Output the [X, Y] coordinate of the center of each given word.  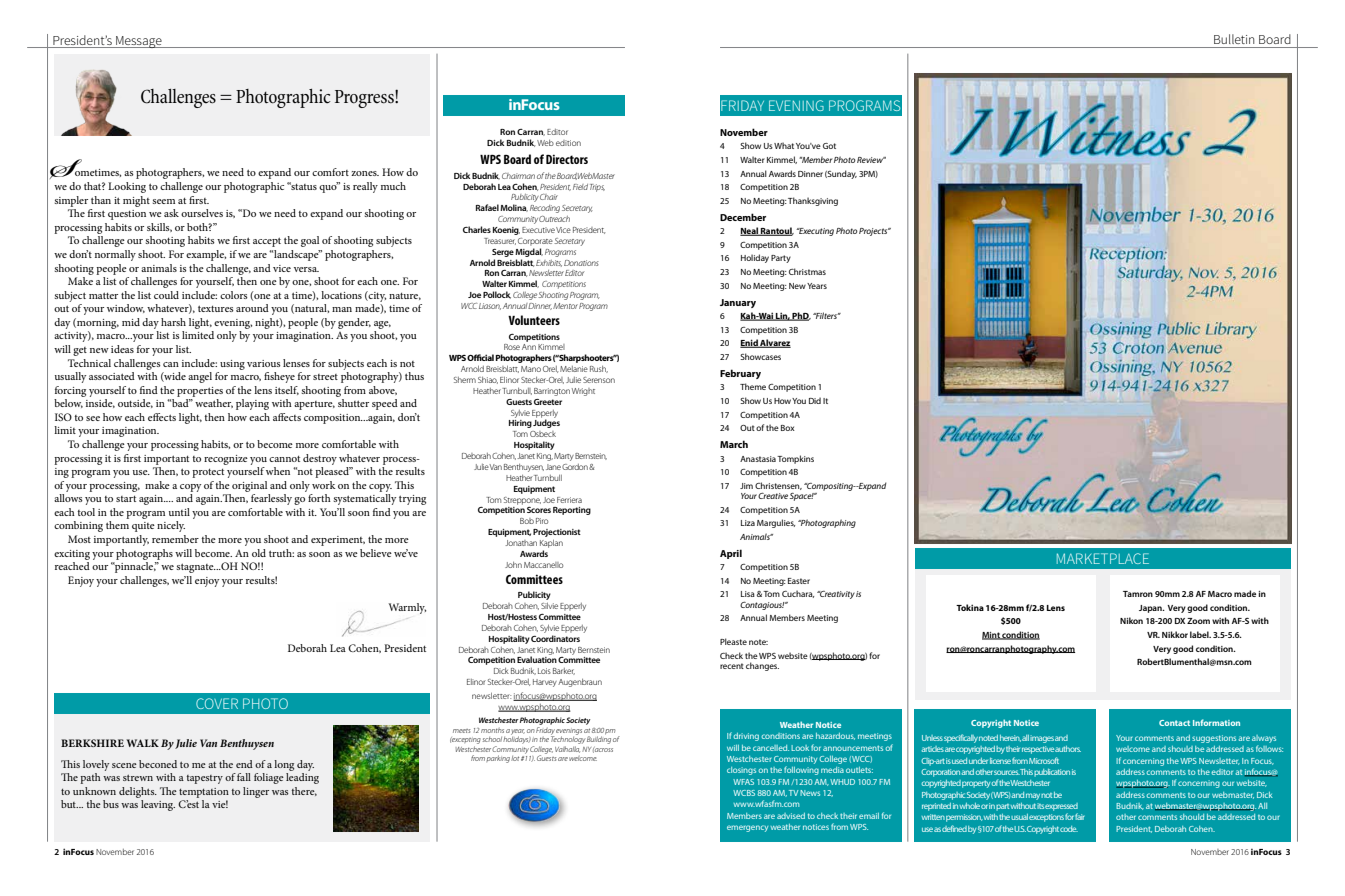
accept [267, 242]
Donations [581, 263]
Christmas [807, 271]
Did [815, 400]
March [734, 444]
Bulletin [1234, 39]
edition [568, 143]
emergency [747, 828]
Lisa [748, 594]
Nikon [1131, 620]
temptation [204, 793]
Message [139, 42]
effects [162, 417]
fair [1079, 816]
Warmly [407, 608]
